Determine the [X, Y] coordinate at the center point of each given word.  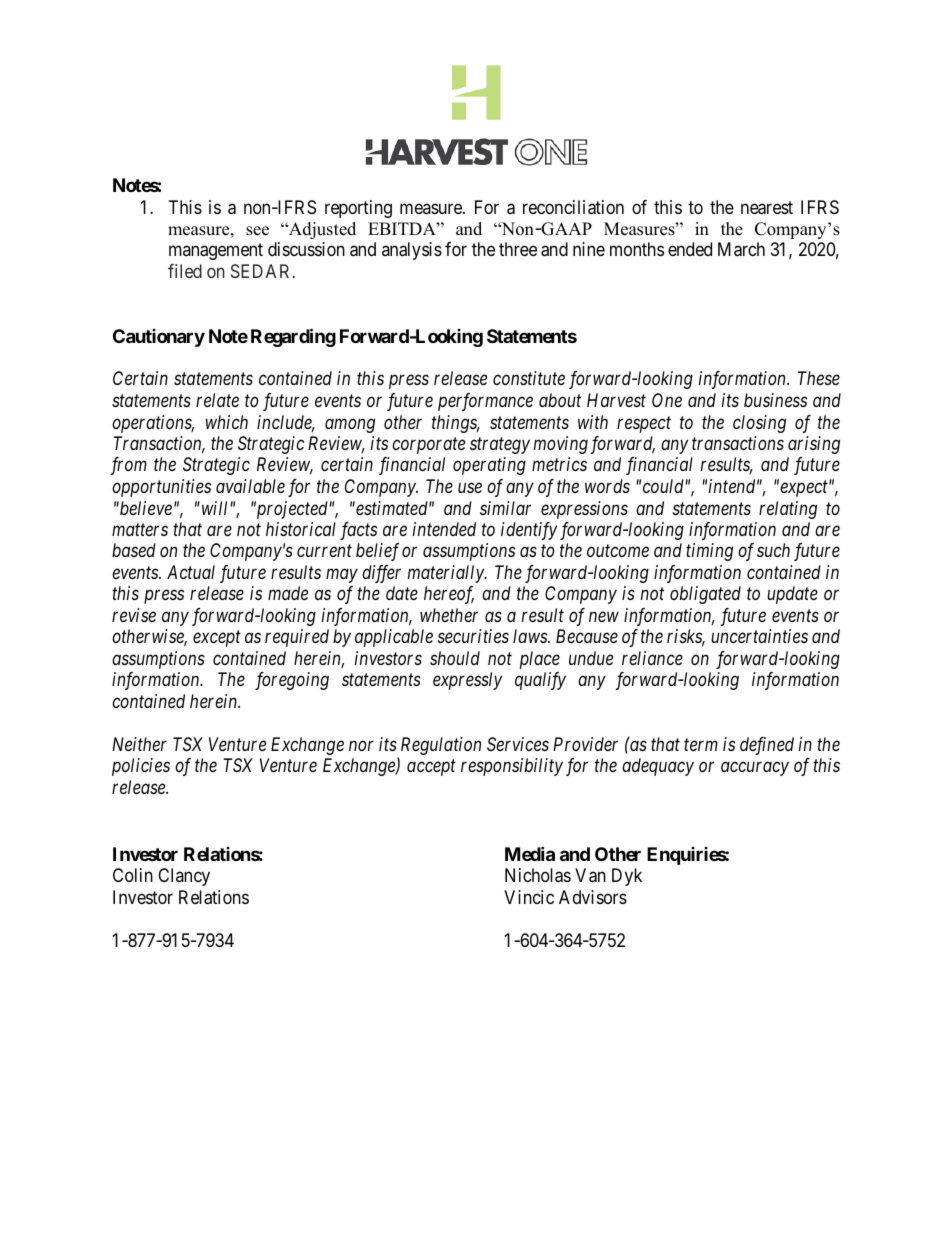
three [518, 249]
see [257, 231]
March [741, 249]
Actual [191, 572]
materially [447, 574]
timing [709, 552]
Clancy [184, 877]
